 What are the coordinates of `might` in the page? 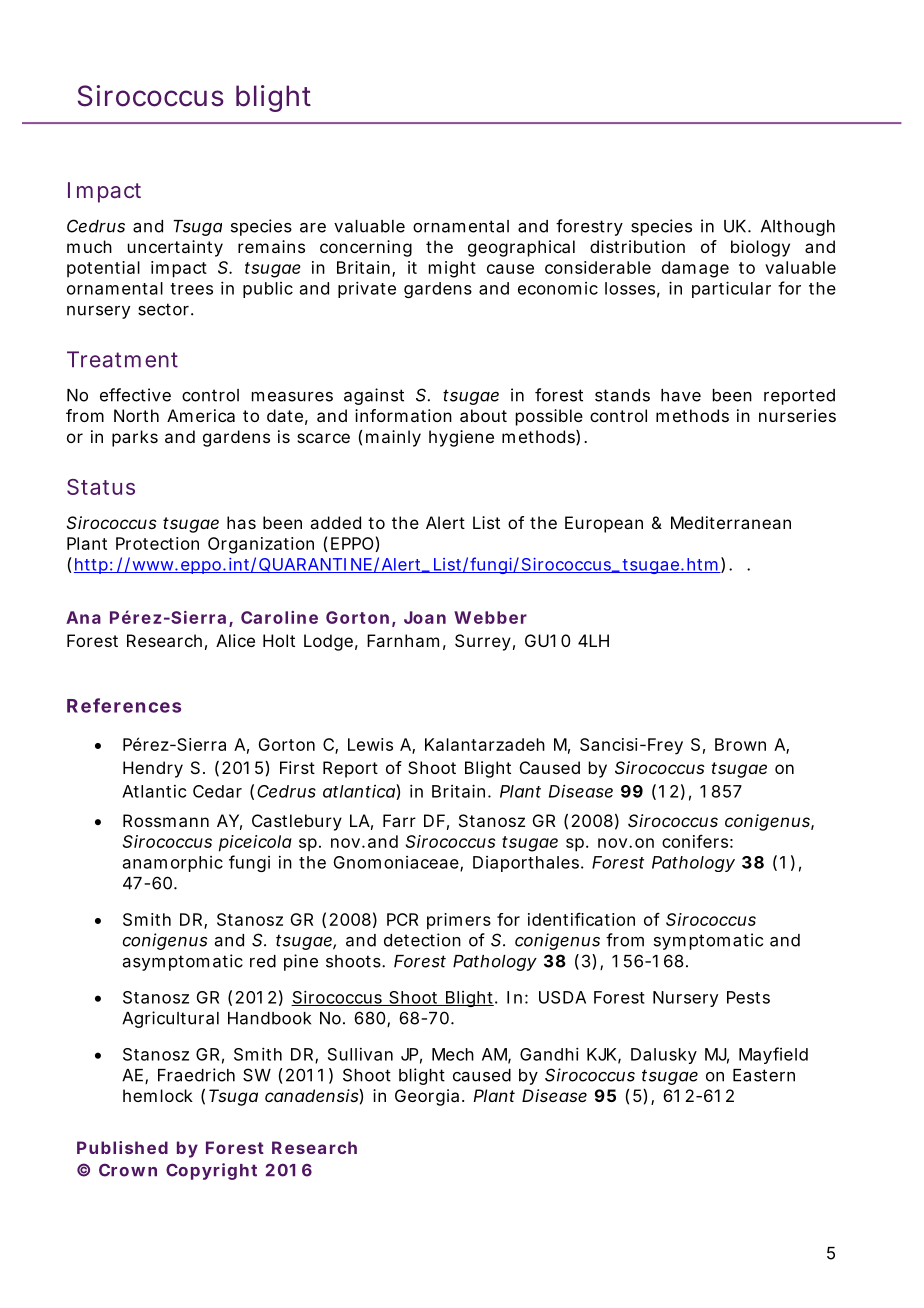 It's located at (452, 269).
